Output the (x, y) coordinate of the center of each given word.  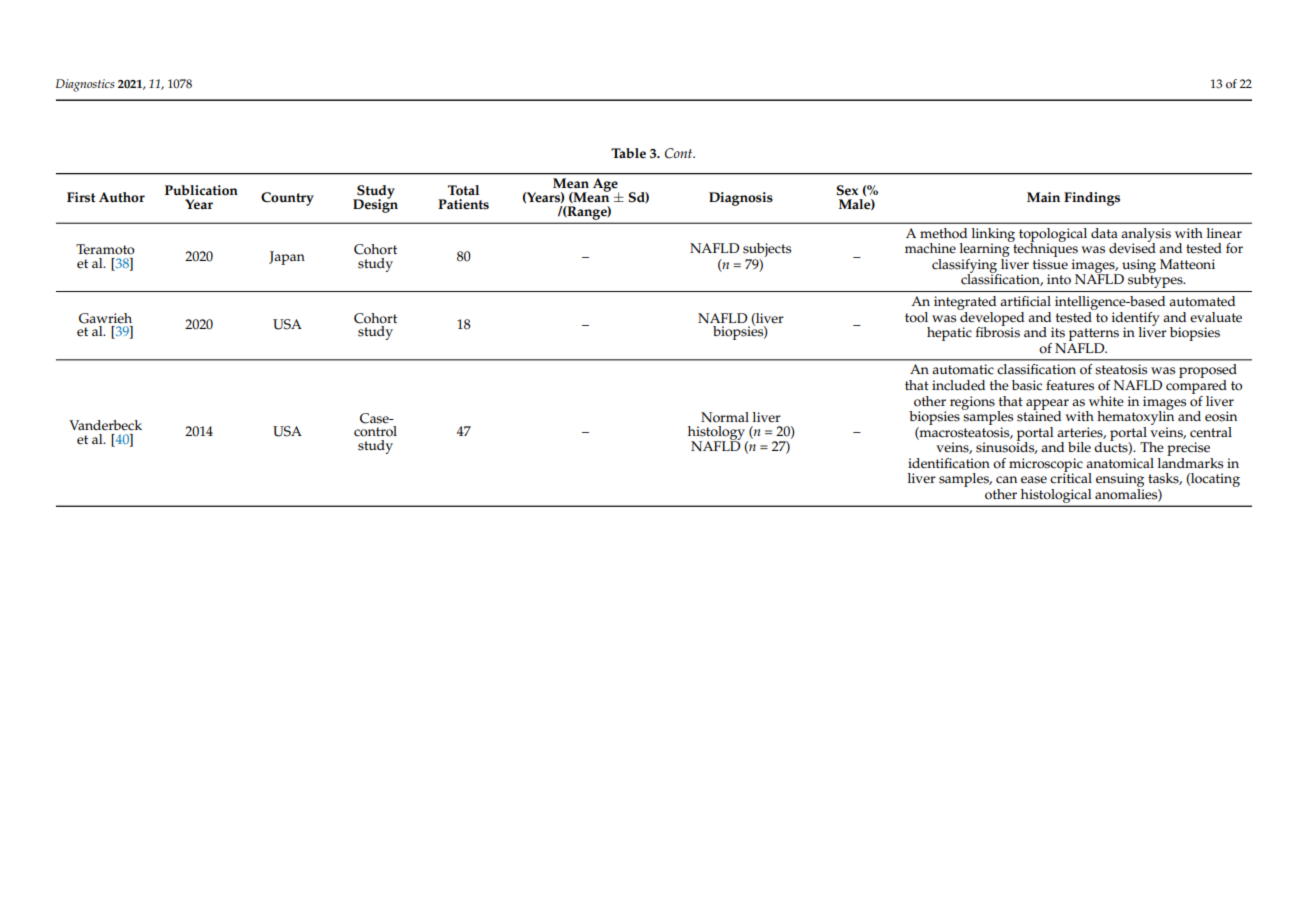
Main (1043, 197)
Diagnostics (85, 85)
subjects (767, 251)
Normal (725, 417)
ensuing (1120, 481)
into (1059, 279)
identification (949, 463)
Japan (287, 258)
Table (628, 153)
